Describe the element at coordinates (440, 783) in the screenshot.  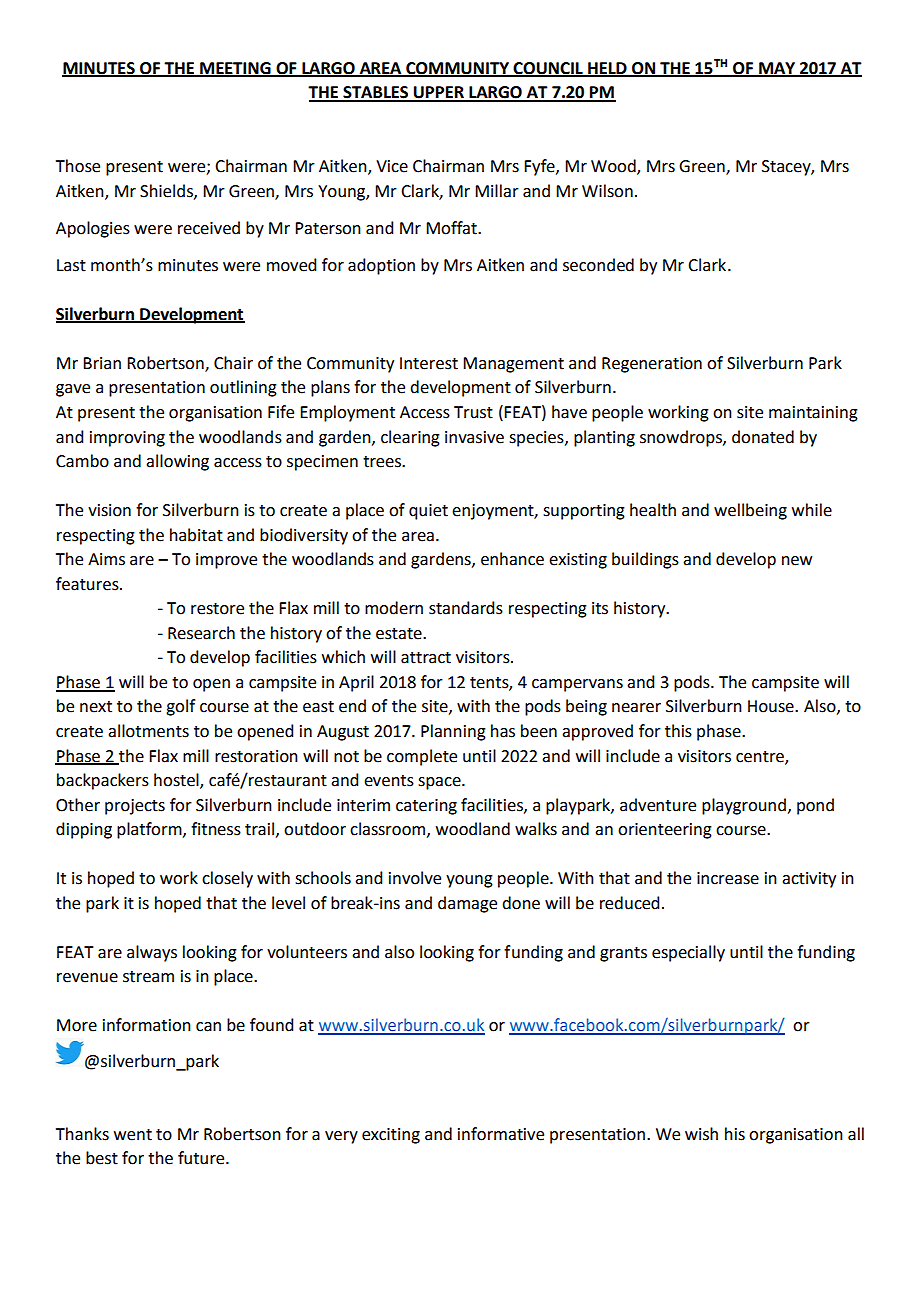
I see `space` at that location.
